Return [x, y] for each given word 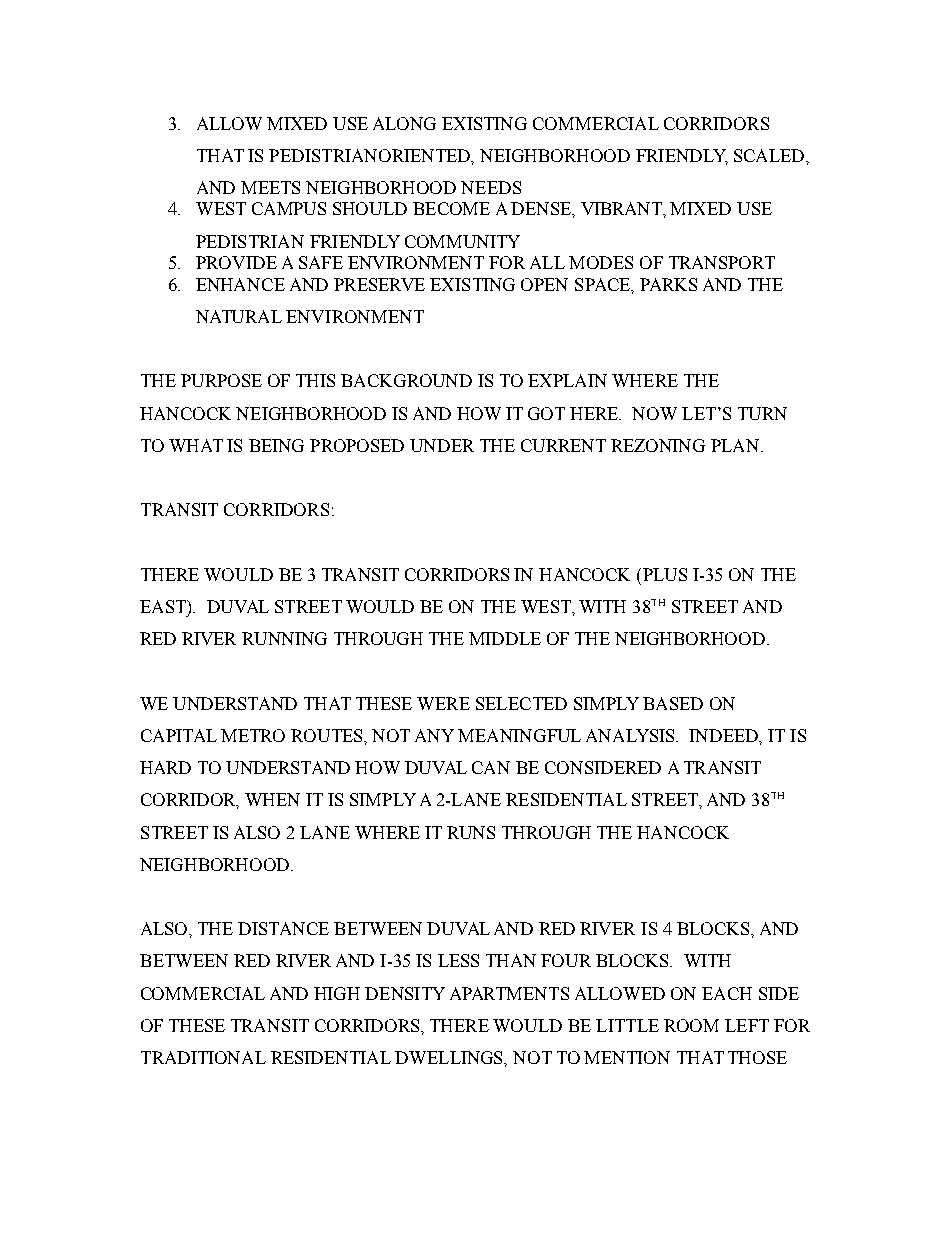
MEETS [270, 187]
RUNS [471, 832]
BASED [673, 703]
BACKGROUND [406, 380]
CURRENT [563, 445]
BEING [276, 445]
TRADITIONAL [203, 1057]
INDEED [725, 736]
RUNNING [284, 638]
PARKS [668, 284]
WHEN [272, 799]
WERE [443, 703]
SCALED [770, 155]
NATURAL [239, 316]
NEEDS [491, 187]
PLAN [736, 445]
